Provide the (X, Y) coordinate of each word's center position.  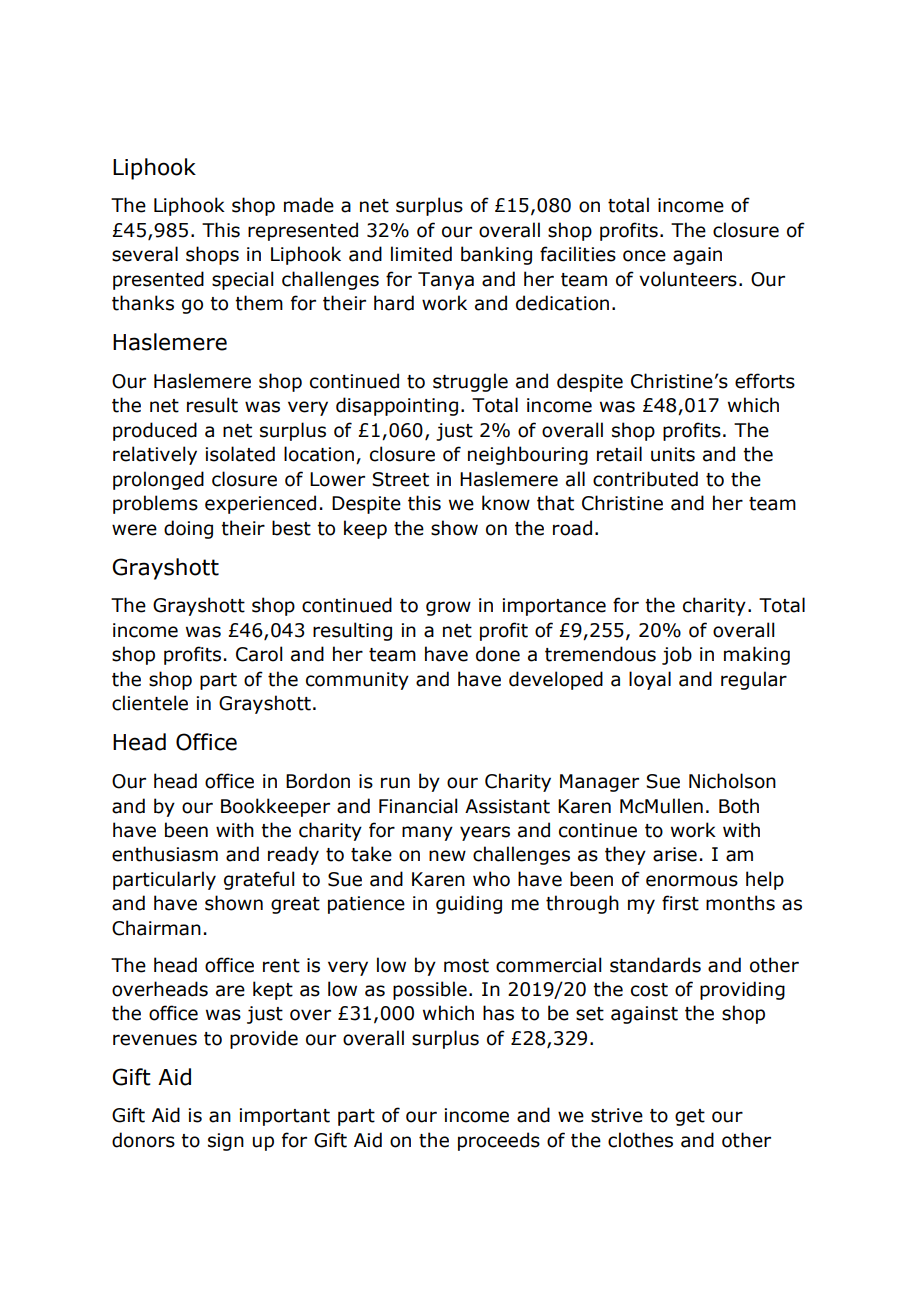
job (677, 655)
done (498, 654)
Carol (259, 654)
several (145, 254)
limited (421, 254)
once (644, 256)
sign (226, 1142)
